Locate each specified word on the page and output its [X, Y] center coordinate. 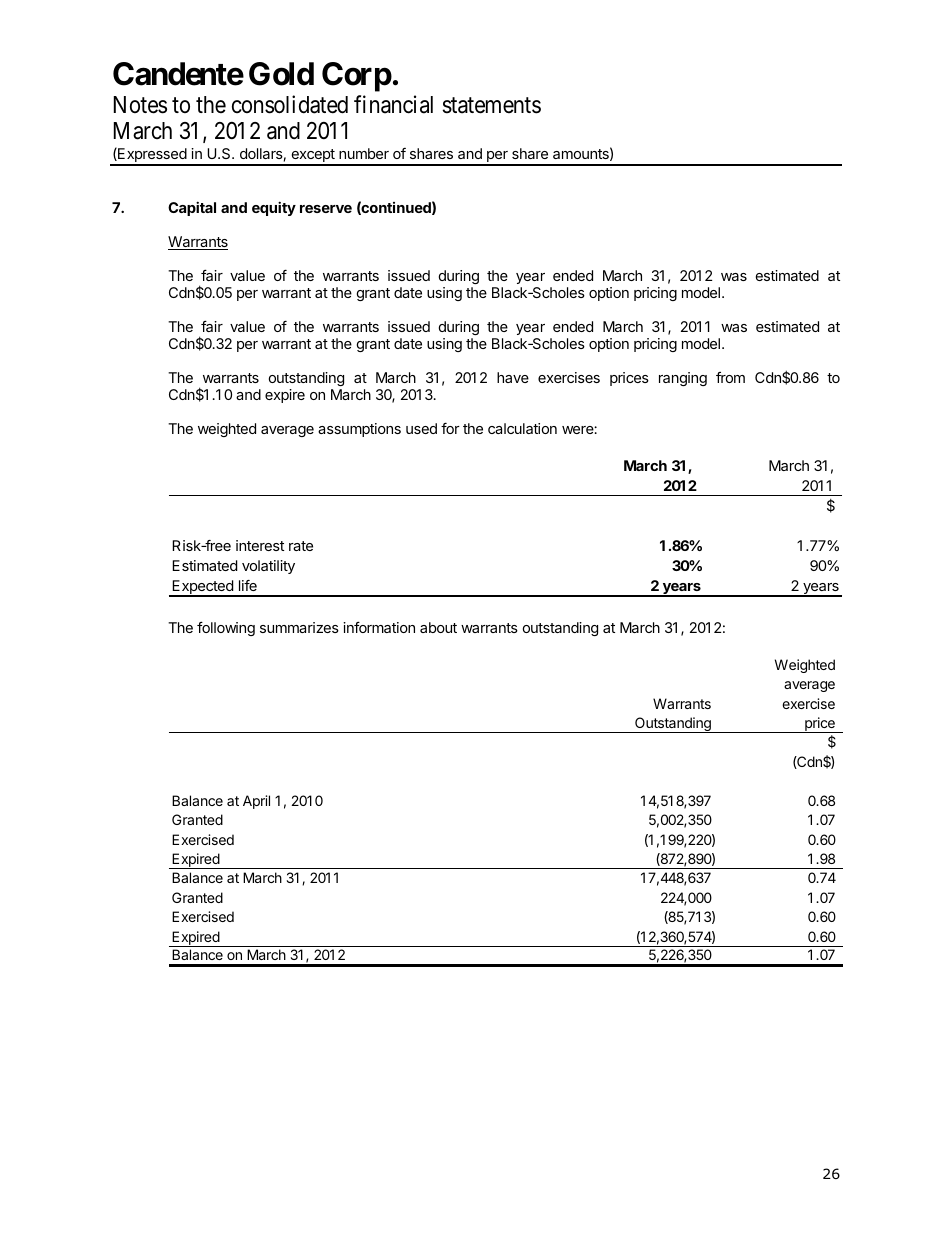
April [256, 802]
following [226, 628]
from [730, 377]
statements [491, 105]
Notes [140, 105]
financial [393, 104]
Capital [192, 208]
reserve [326, 209]
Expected [202, 588]
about [438, 627]
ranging [683, 379]
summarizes [299, 627]
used [421, 428]
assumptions [359, 430]
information [379, 627]
